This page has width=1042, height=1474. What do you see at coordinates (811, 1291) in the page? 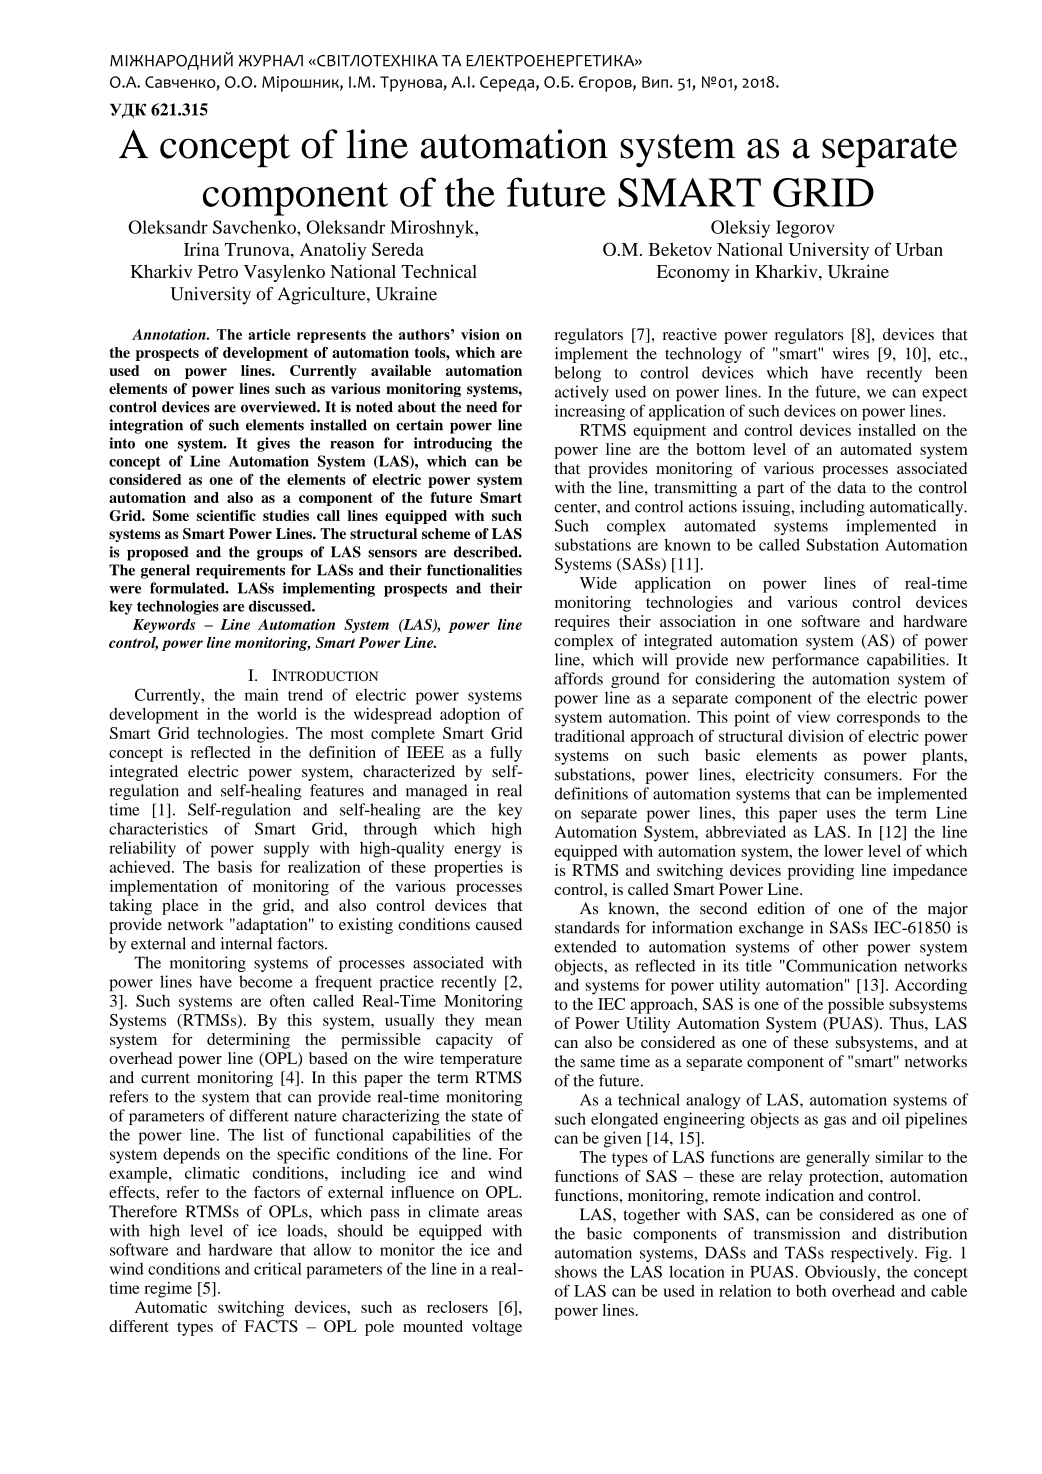
I see `both` at bounding box center [811, 1291].
